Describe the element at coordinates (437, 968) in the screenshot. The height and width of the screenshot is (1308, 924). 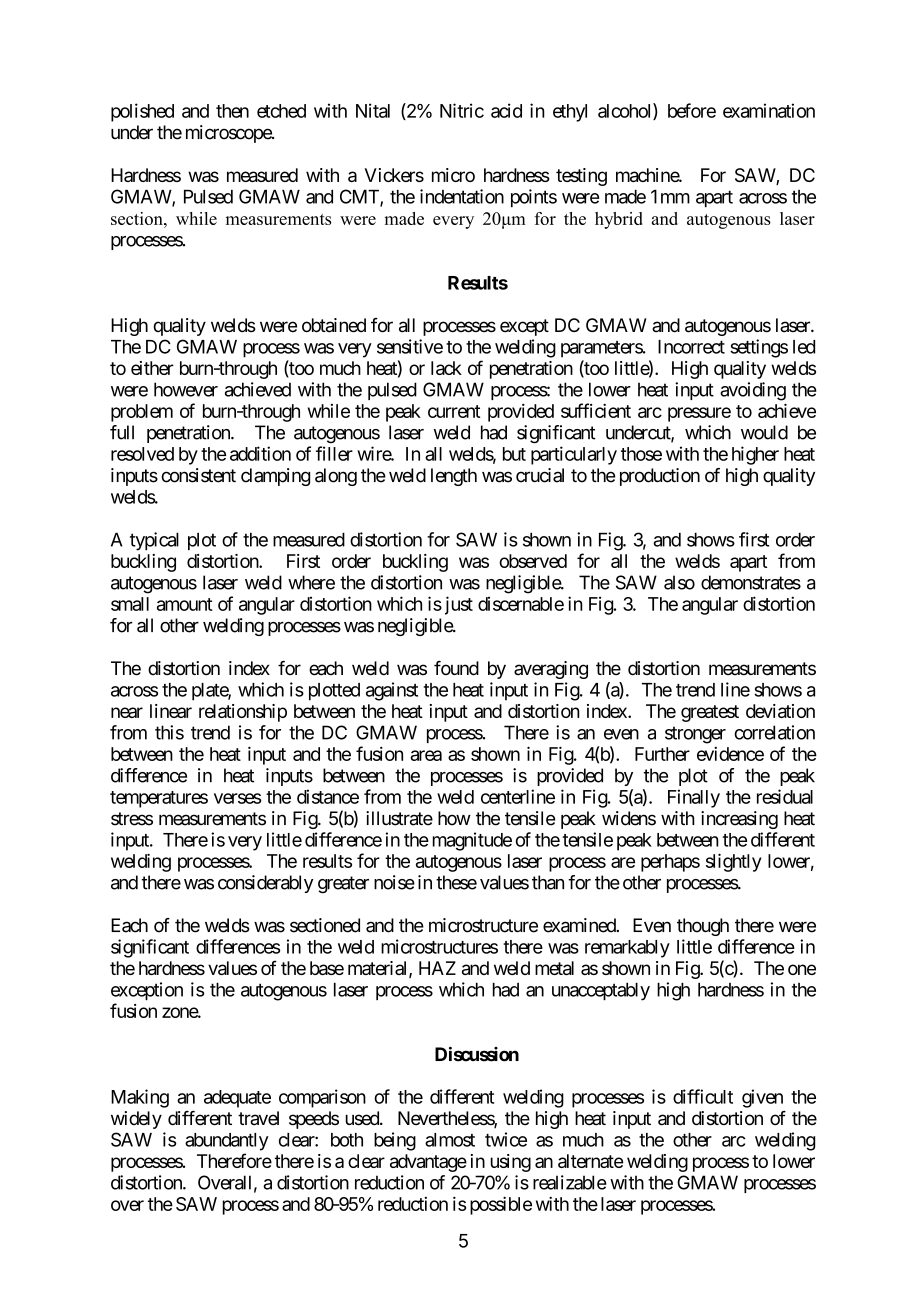
I see `HAZ` at that location.
